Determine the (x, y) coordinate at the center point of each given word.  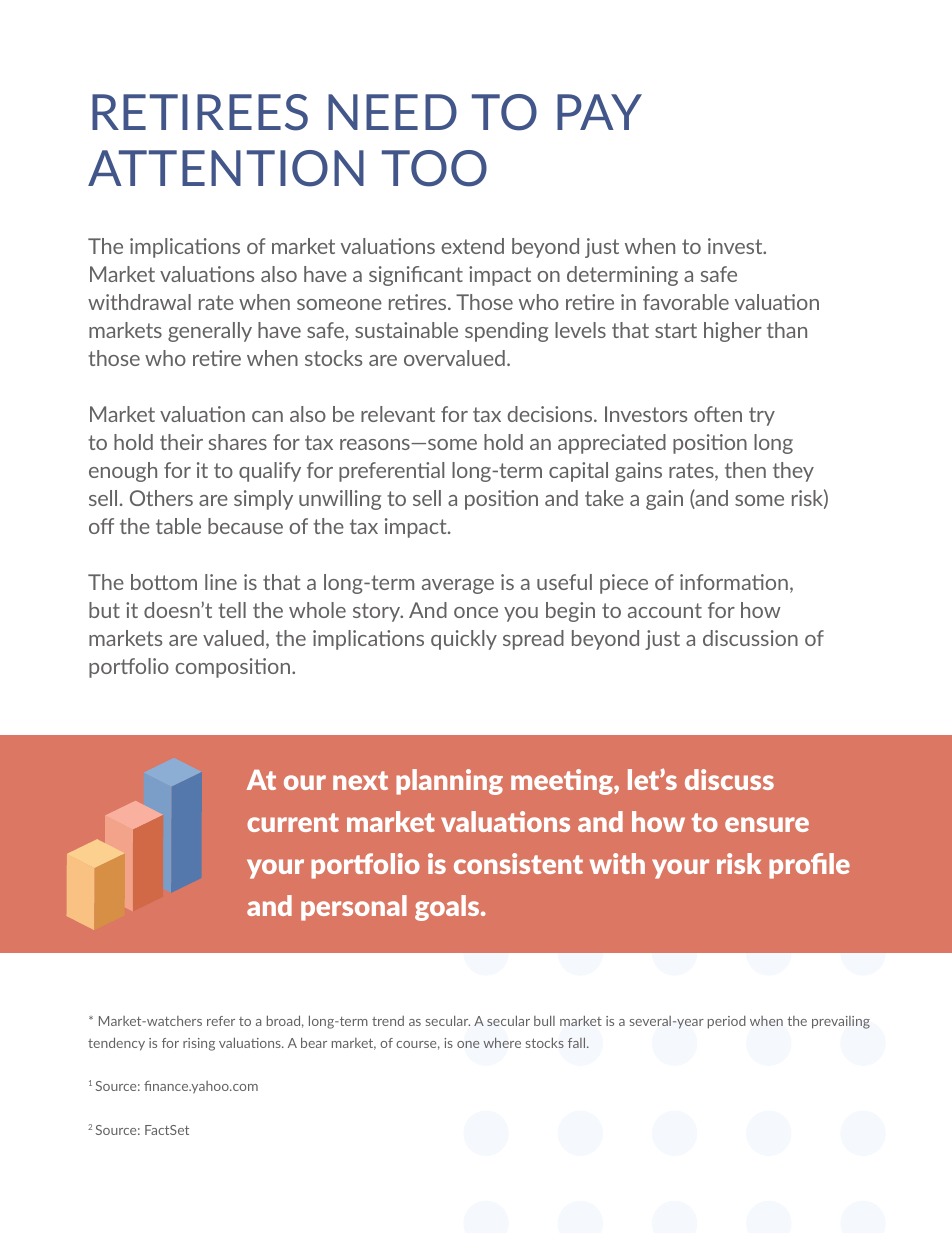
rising (199, 1044)
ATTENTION (226, 168)
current (293, 822)
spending (506, 332)
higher (733, 332)
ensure (767, 824)
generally (210, 332)
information (734, 582)
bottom (164, 582)
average (458, 586)
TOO (434, 168)
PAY (599, 112)
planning (449, 782)
